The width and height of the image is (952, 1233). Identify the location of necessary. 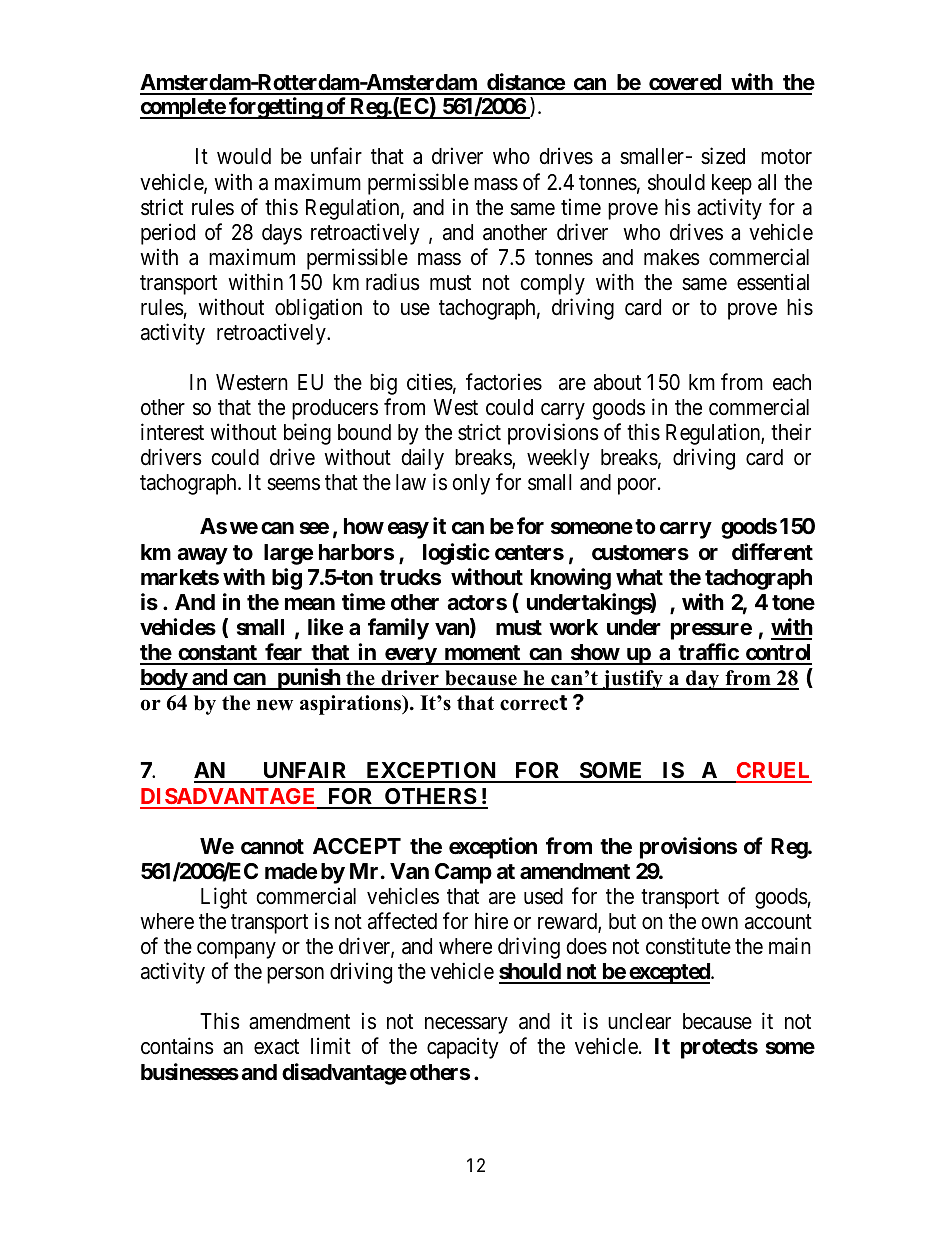
(466, 1025).
